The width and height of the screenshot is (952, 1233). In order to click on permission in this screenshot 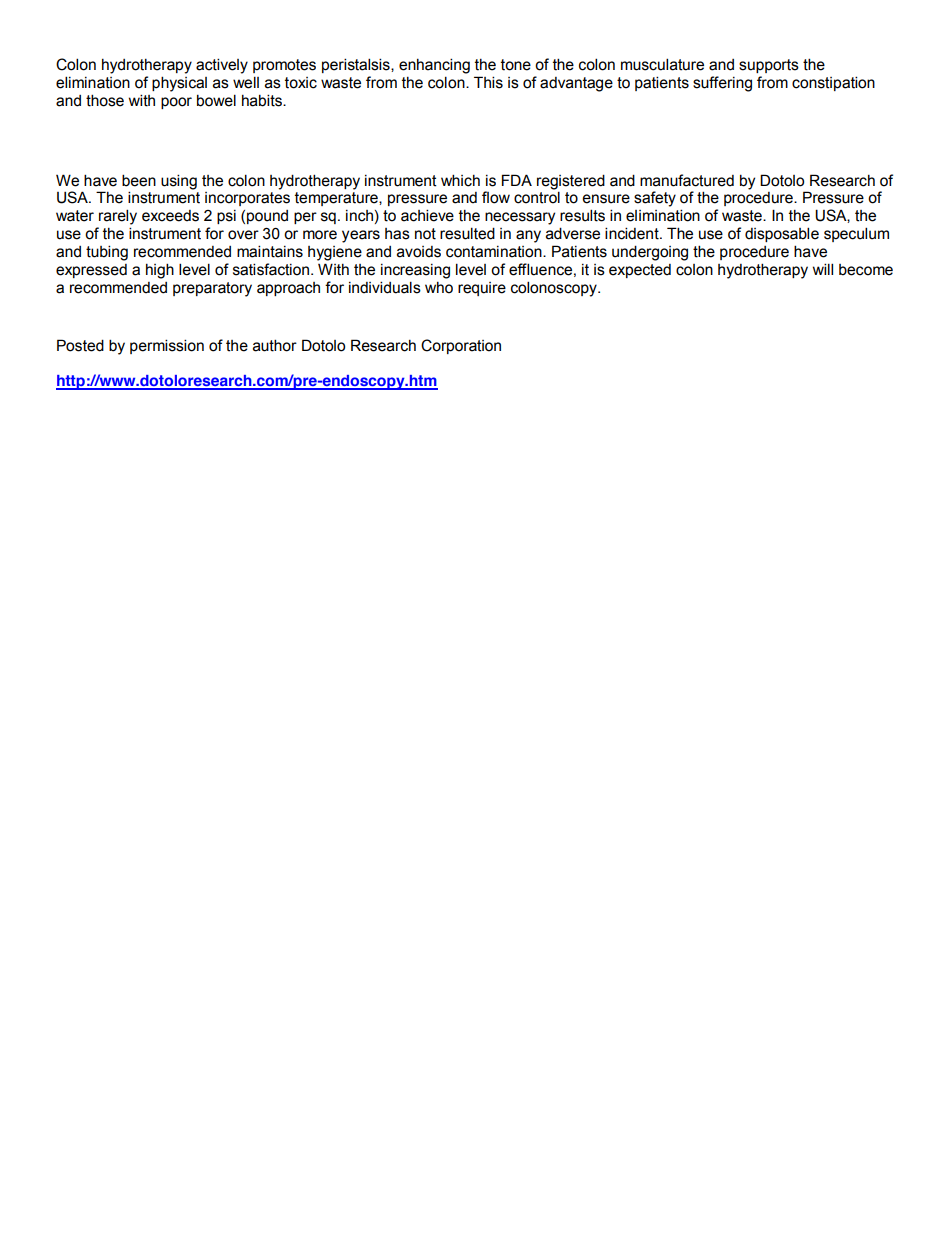, I will do `click(167, 346)`.
